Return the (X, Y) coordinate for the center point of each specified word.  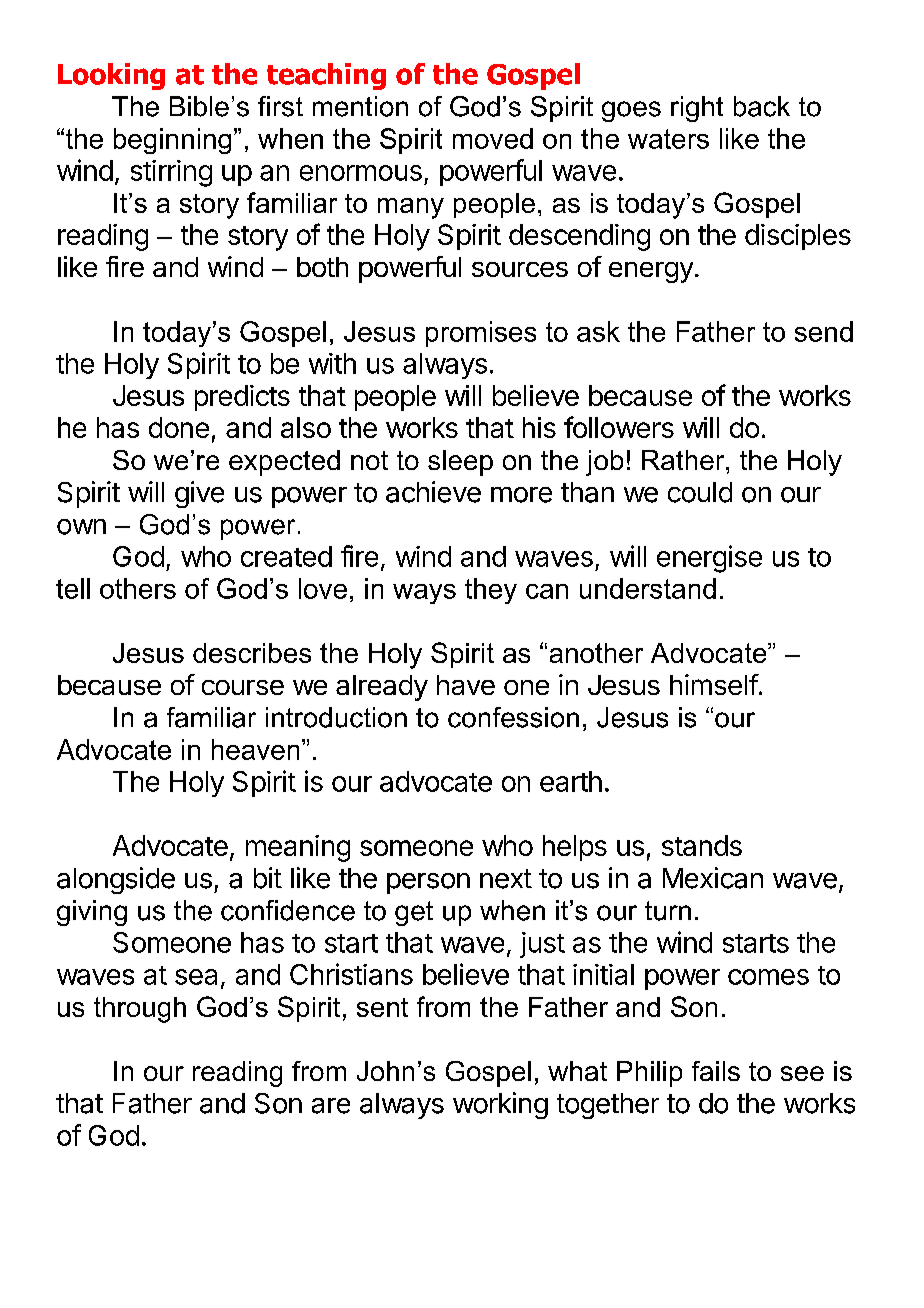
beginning (172, 141)
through (140, 1010)
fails (716, 1071)
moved (493, 138)
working (500, 1105)
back (762, 106)
